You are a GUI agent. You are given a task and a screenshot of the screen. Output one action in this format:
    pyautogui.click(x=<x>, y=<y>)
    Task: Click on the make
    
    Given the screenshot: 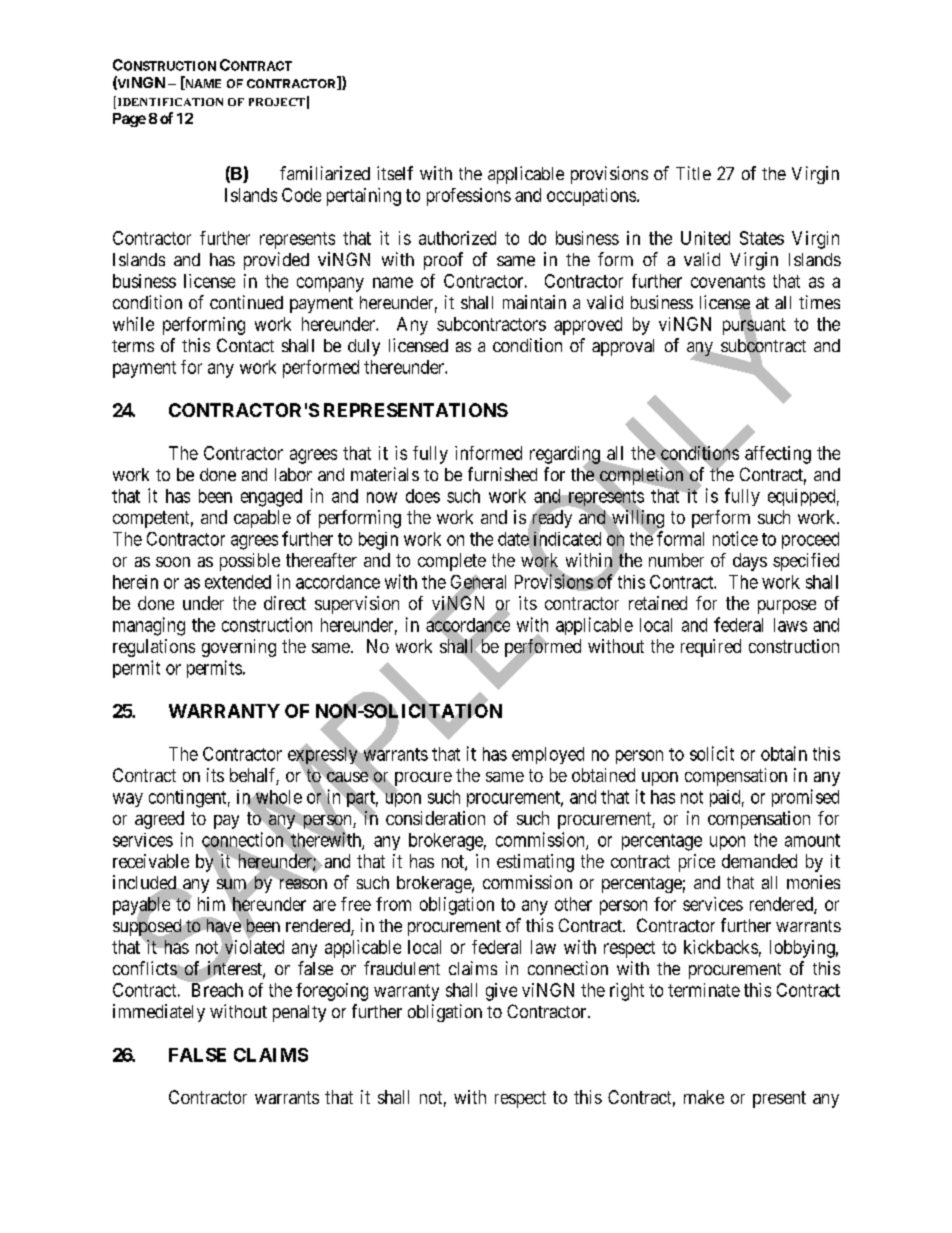 What is the action you would take?
    pyautogui.click(x=704, y=1097)
